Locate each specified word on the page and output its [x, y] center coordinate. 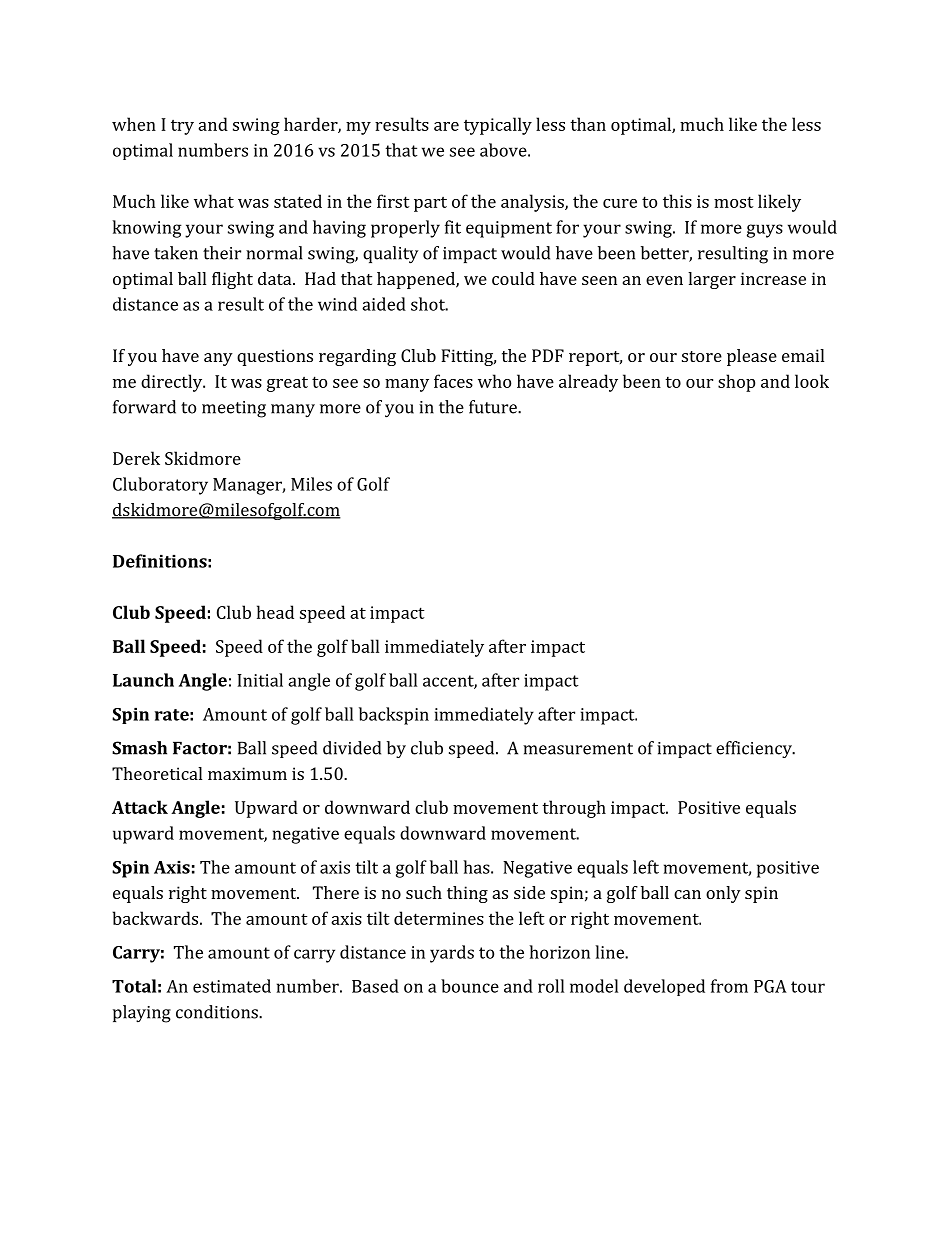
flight [232, 280]
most [734, 202]
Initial [260, 680]
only [723, 894]
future [494, 407]
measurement [578, 749]
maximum [247, 773]
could [513, 278]
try [182, 127]
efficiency [755, 749]
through [574, 809]
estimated [232, 986]
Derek [136, 458]
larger [712, 280]
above [503, 150]
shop [736, 383]
